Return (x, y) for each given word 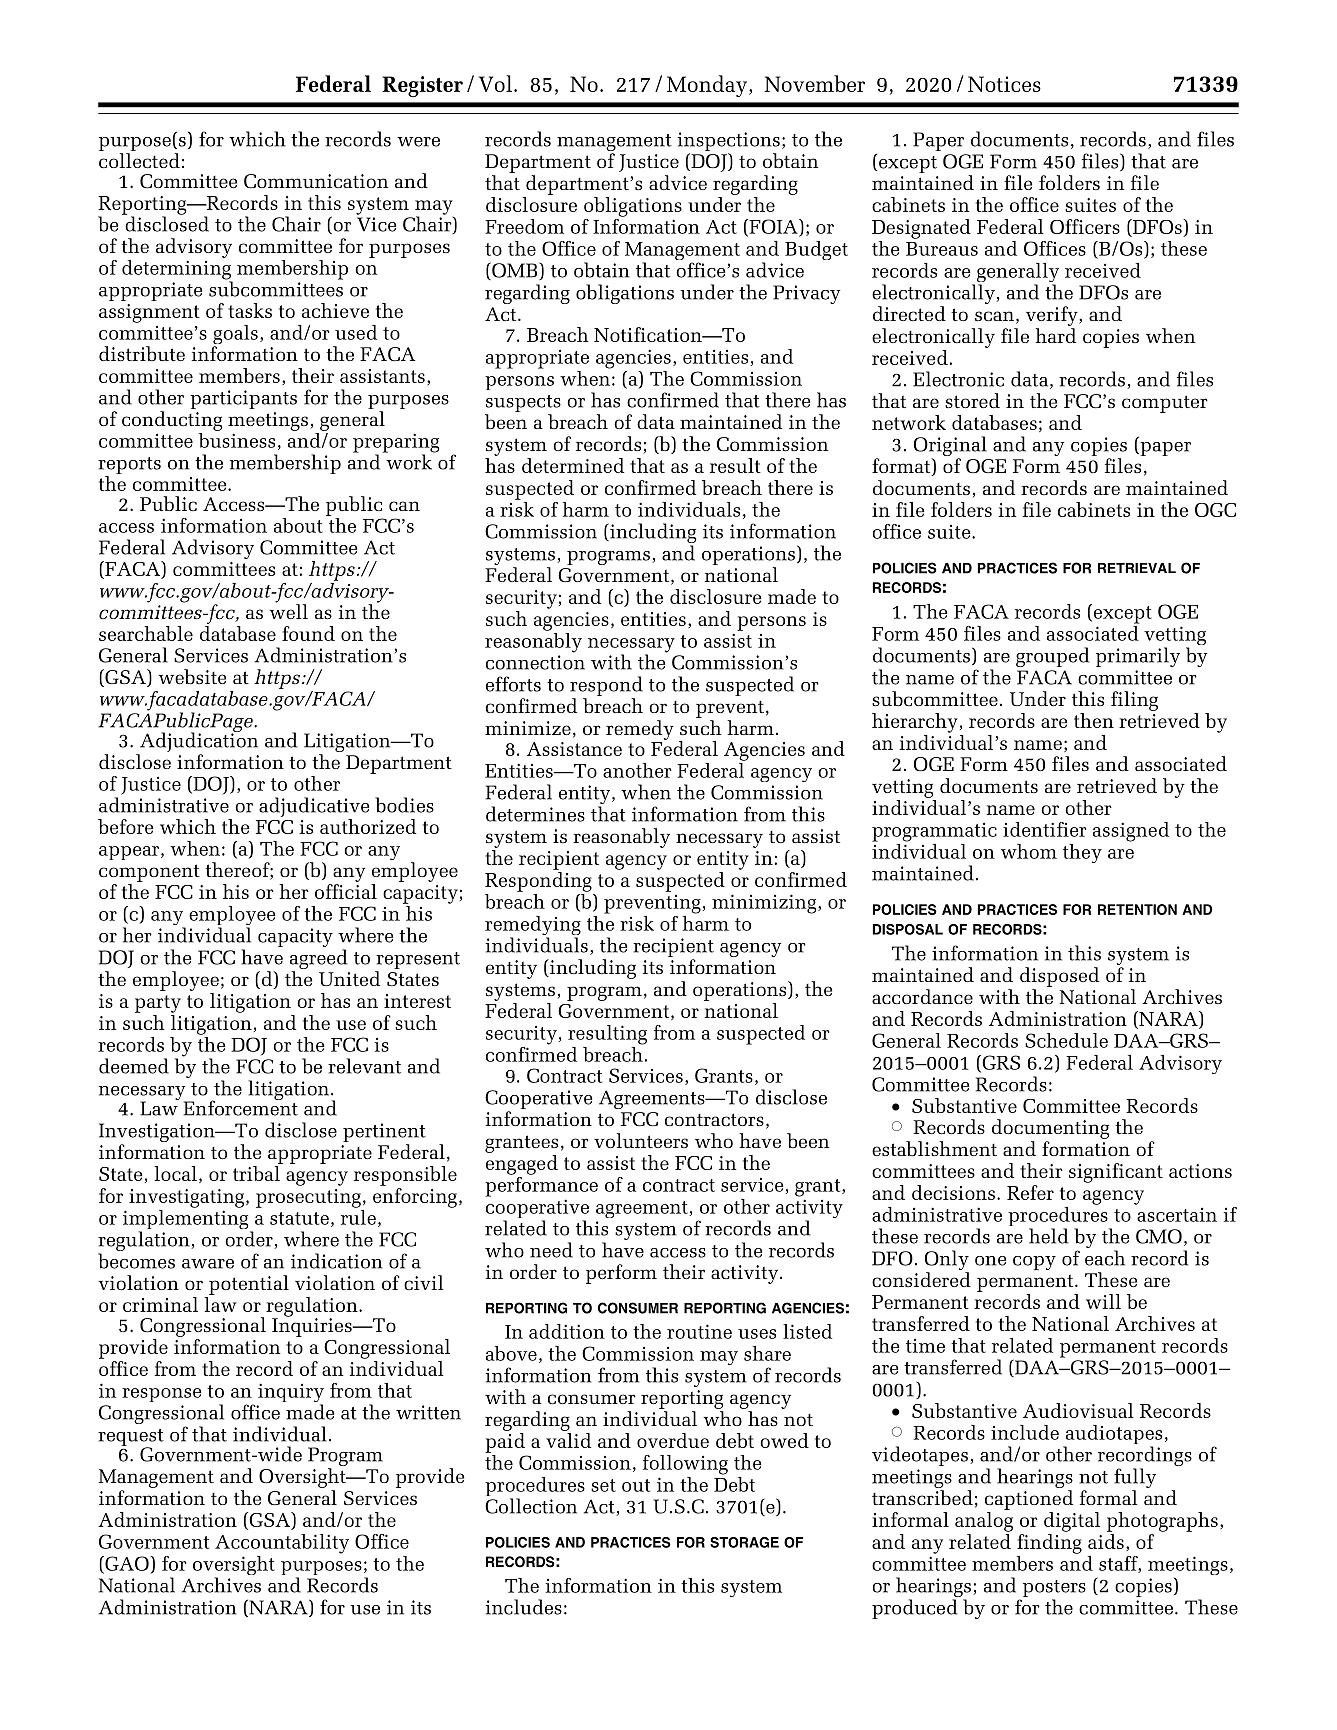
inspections (729, 143)
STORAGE (744, 1542)
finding (1049, 1544)
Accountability (282, 1544)
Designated (921, 229)
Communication (316, 181)
